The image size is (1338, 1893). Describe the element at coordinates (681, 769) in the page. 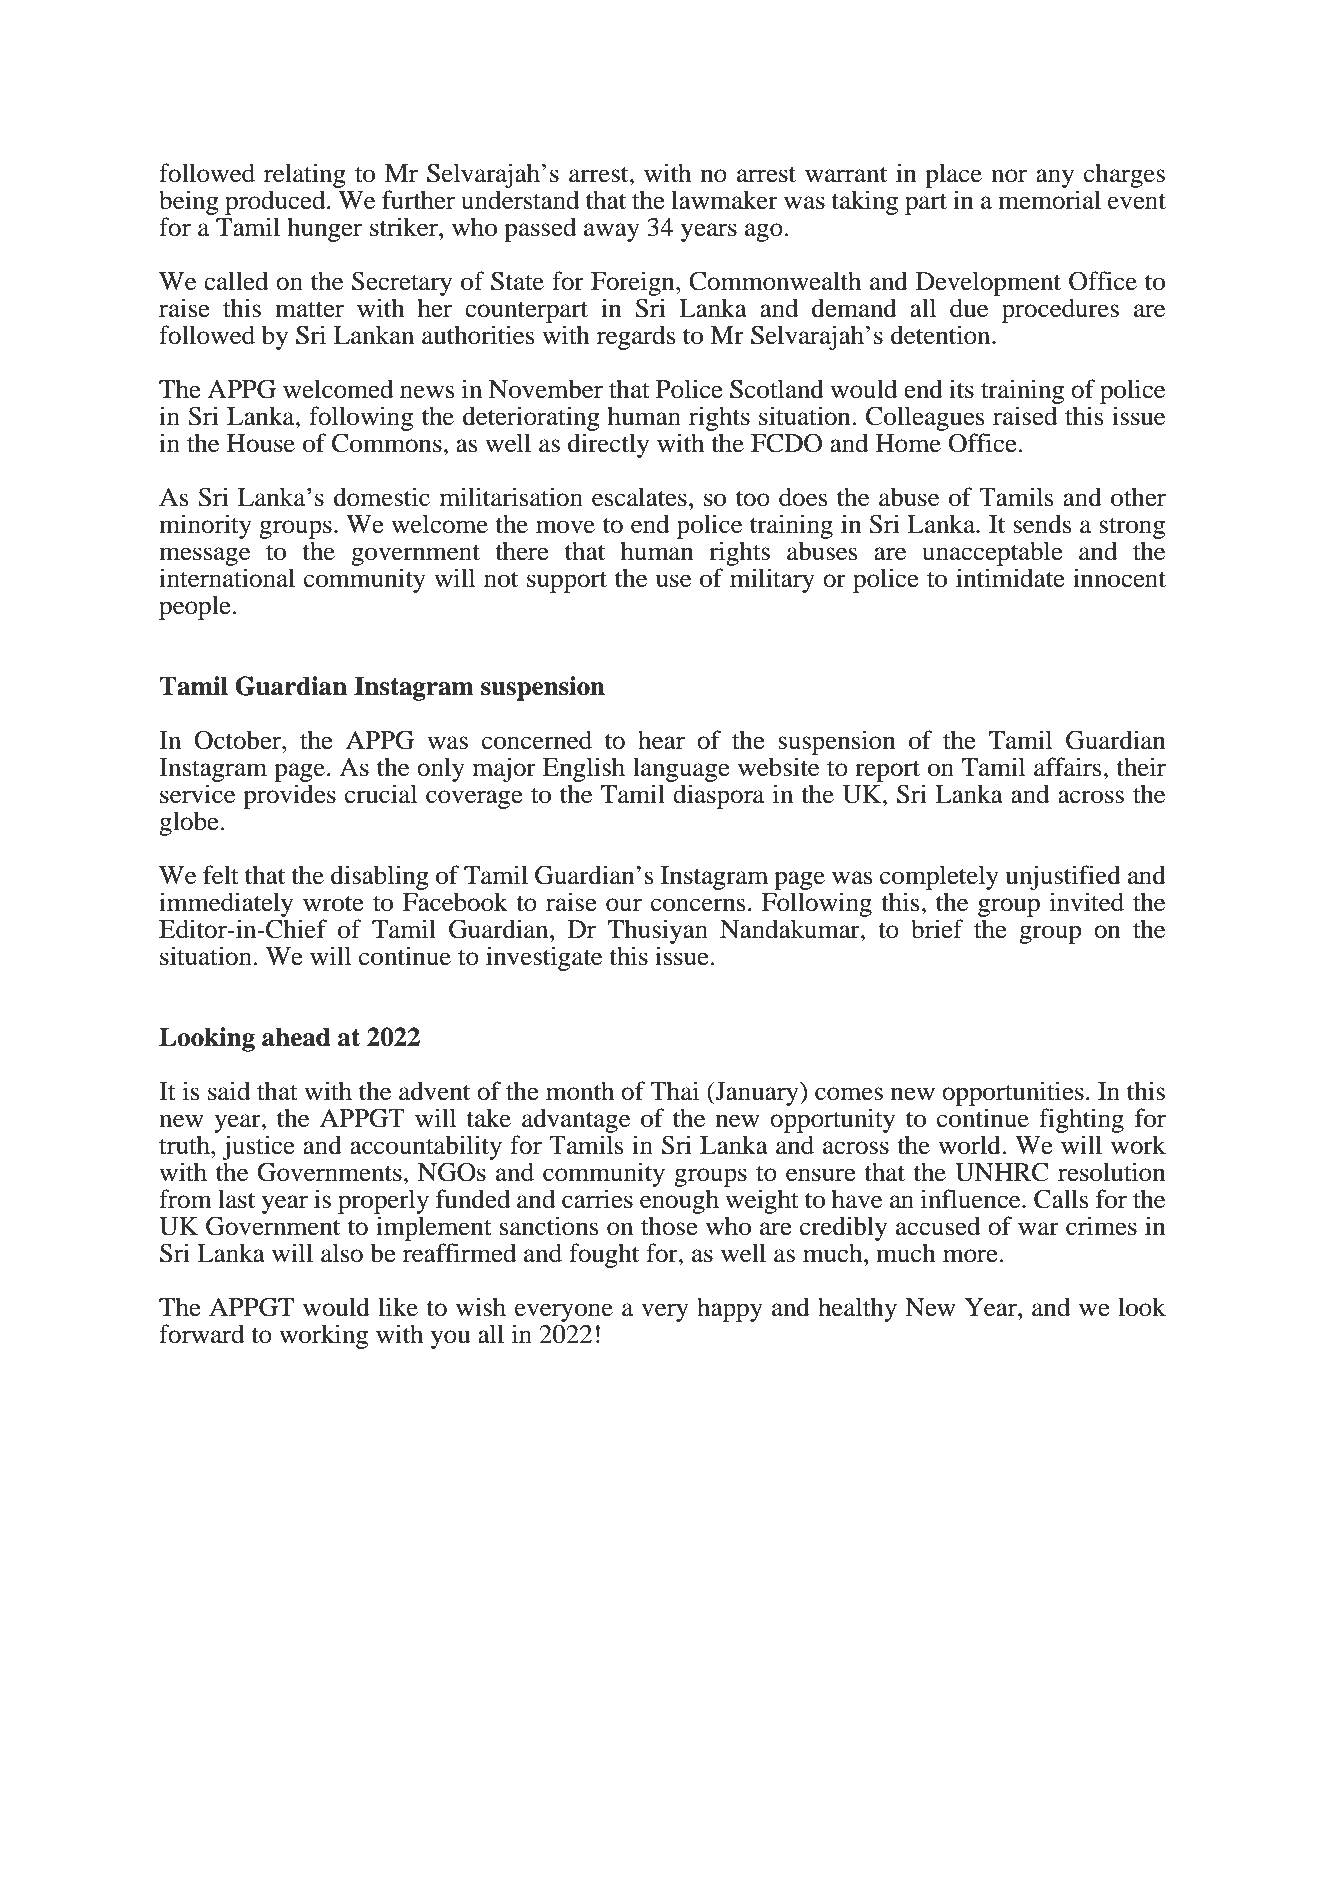

I see `language` at that location.
